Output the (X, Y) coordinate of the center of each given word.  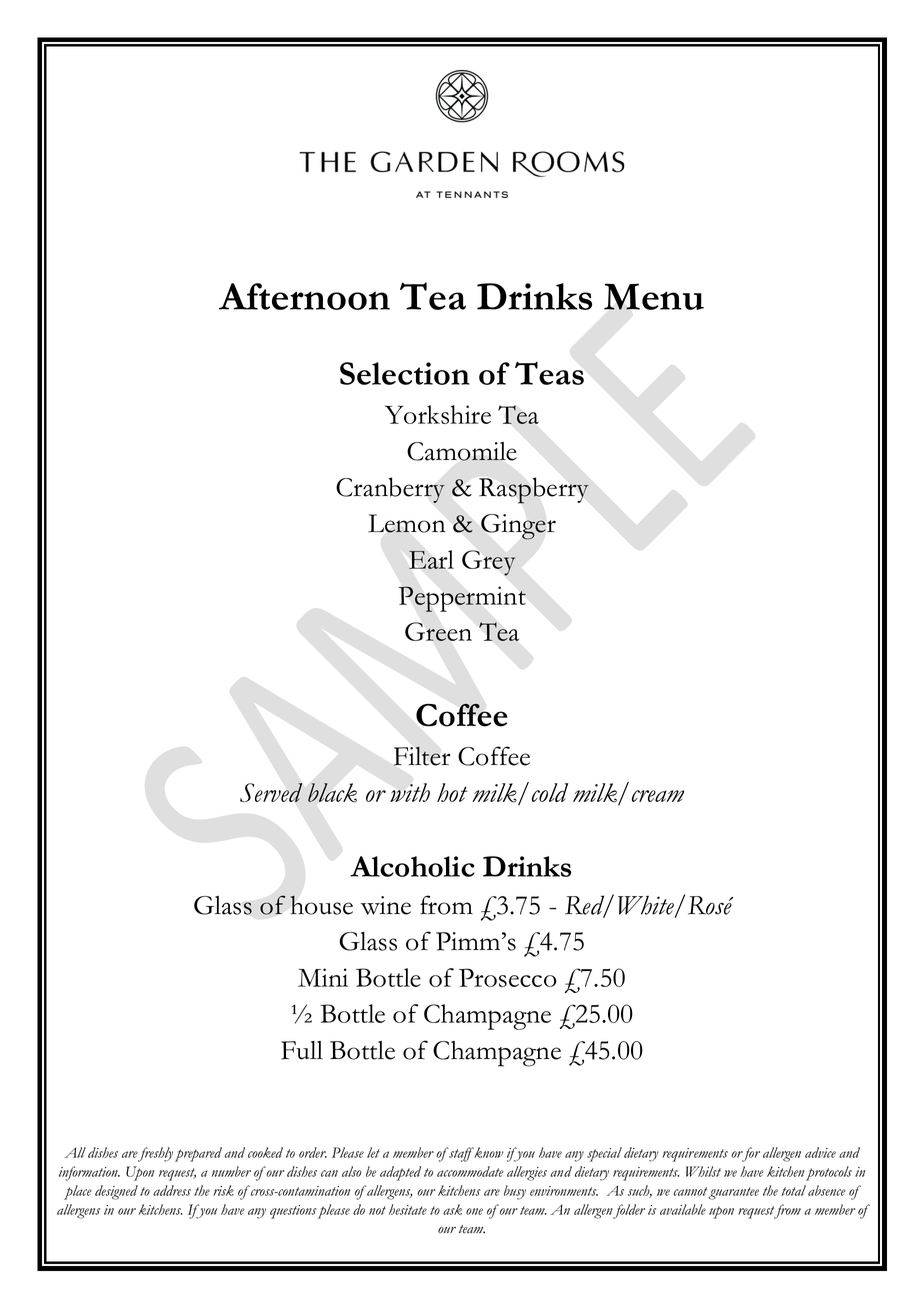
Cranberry (390, 490)
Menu (654, 296)
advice (820, 1152)
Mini (323, 977)
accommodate (470, 1171)
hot (452, 792)
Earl (431, 559)
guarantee (733, 1193)
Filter (422, 756)
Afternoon (304, 296)
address (172, 1190)
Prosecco (508, 977)
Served (271, 792)
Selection (405, 373)
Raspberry (534, 490)
